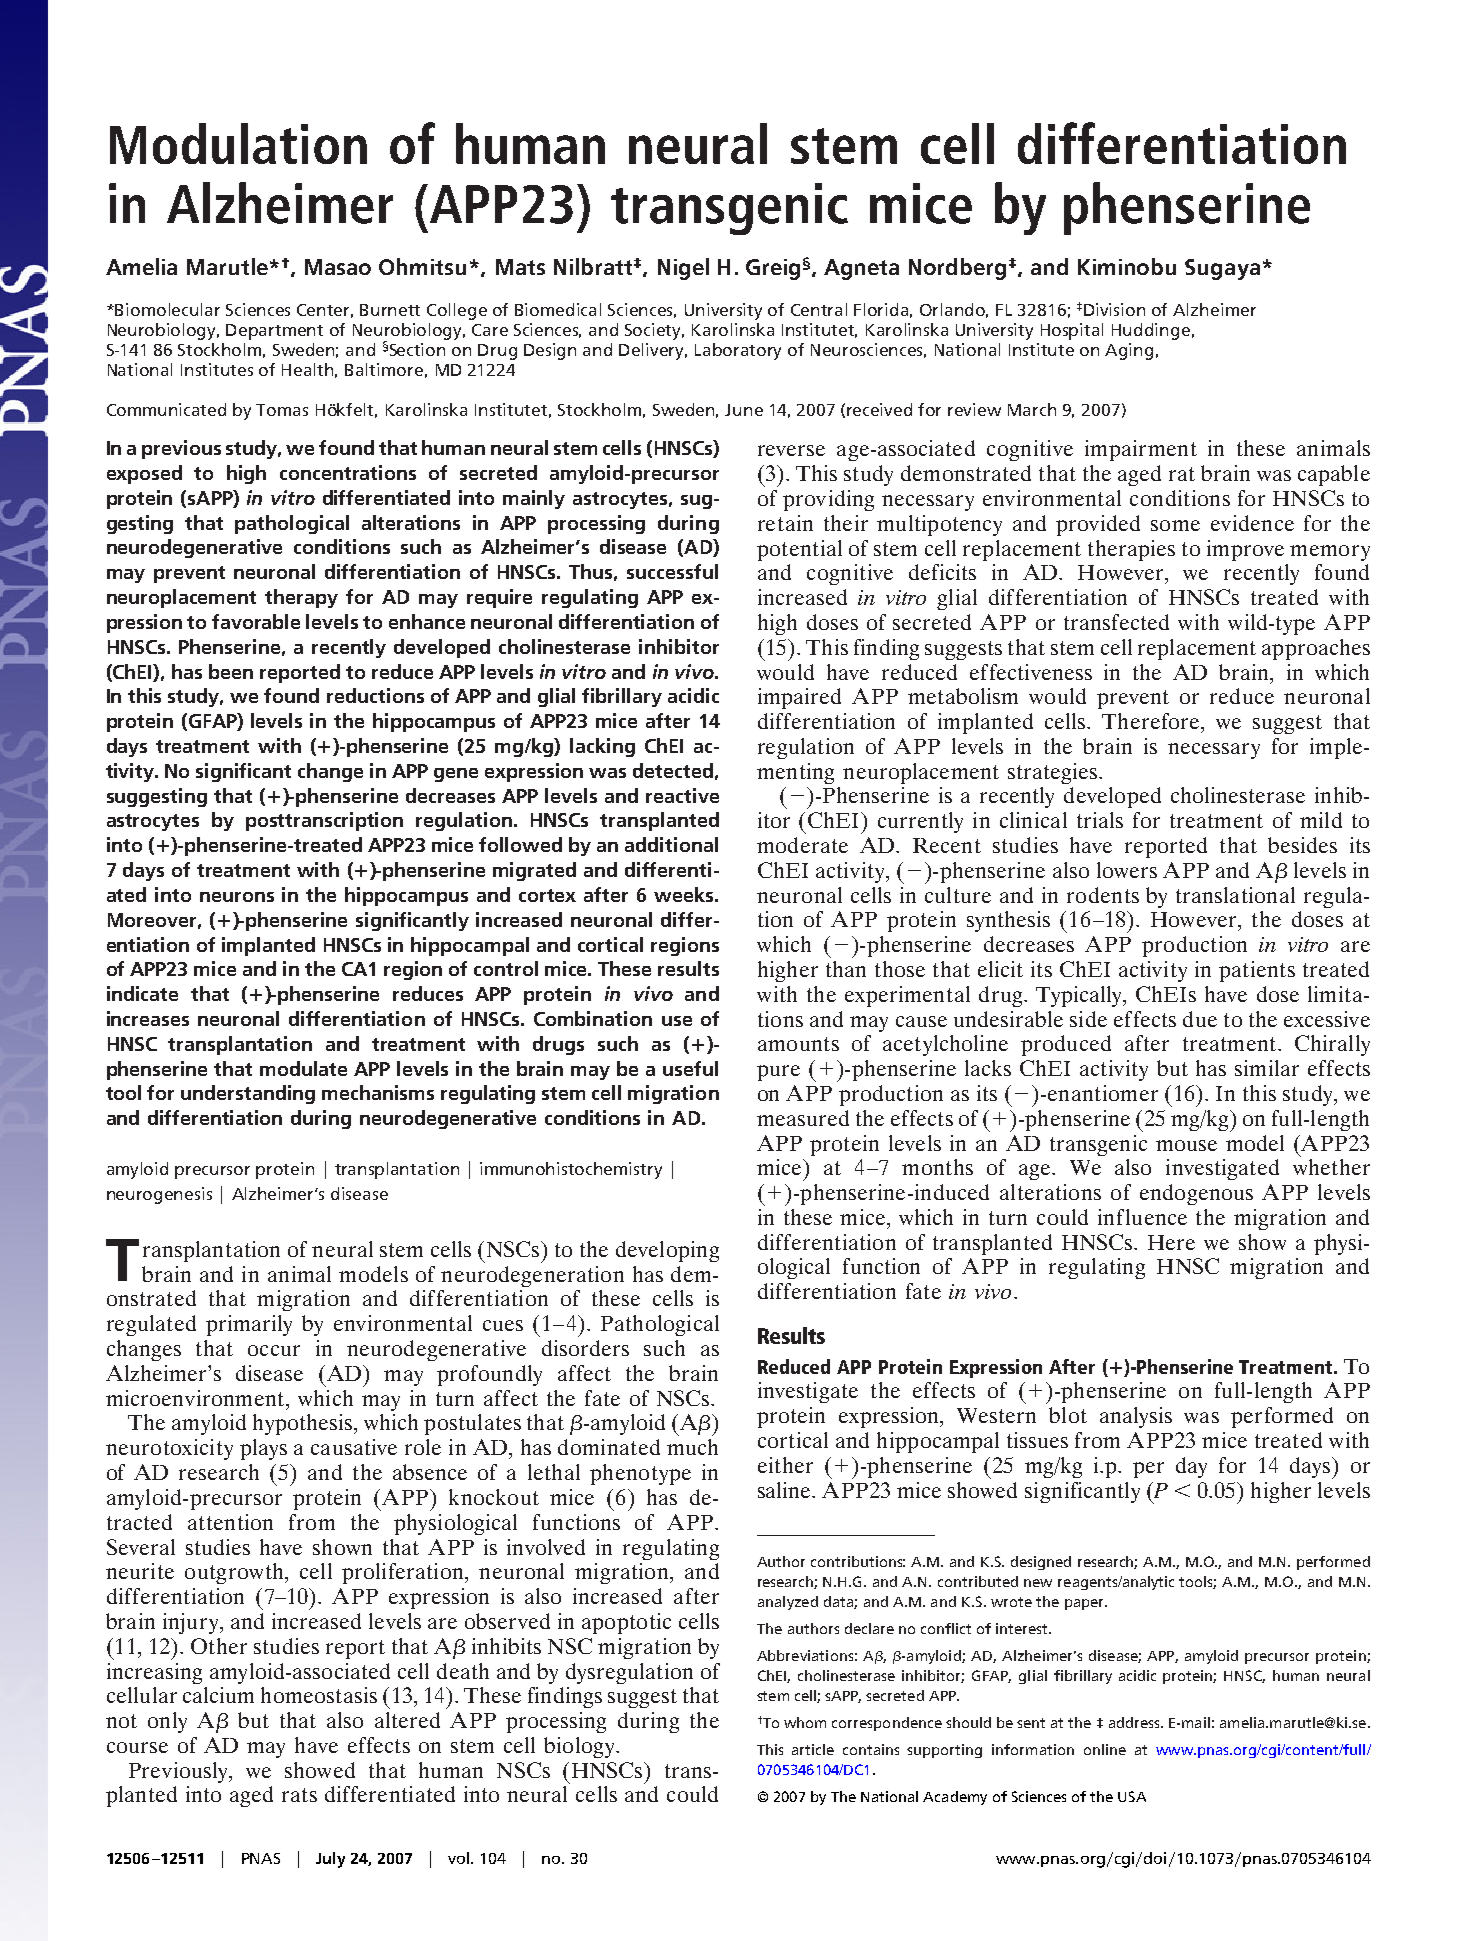 The height and width of the screenshot is (1941, 1473). I want to click on Laboratory, so click(738, 351).
